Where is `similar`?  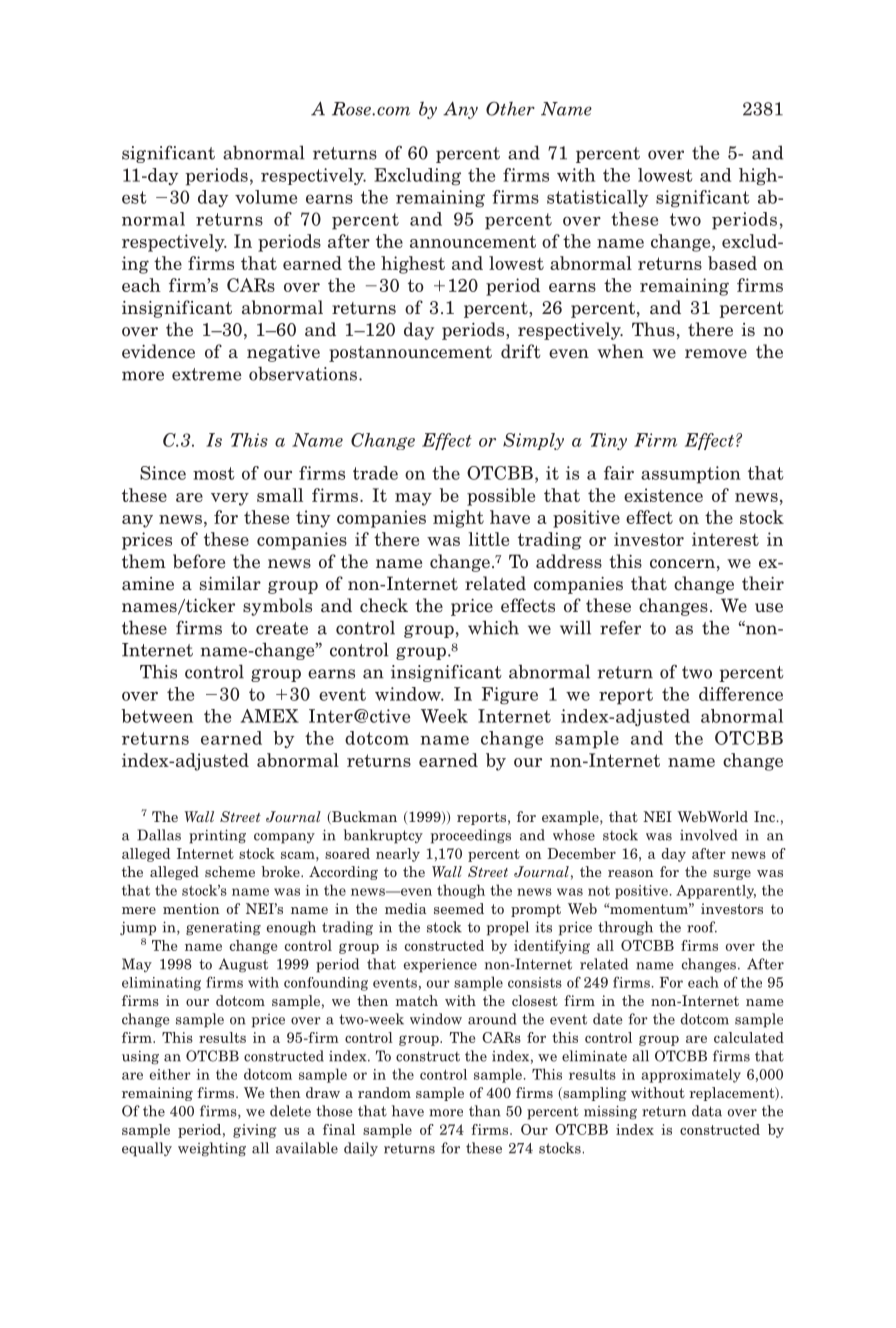 similar is located at coordinates (230, 583).
